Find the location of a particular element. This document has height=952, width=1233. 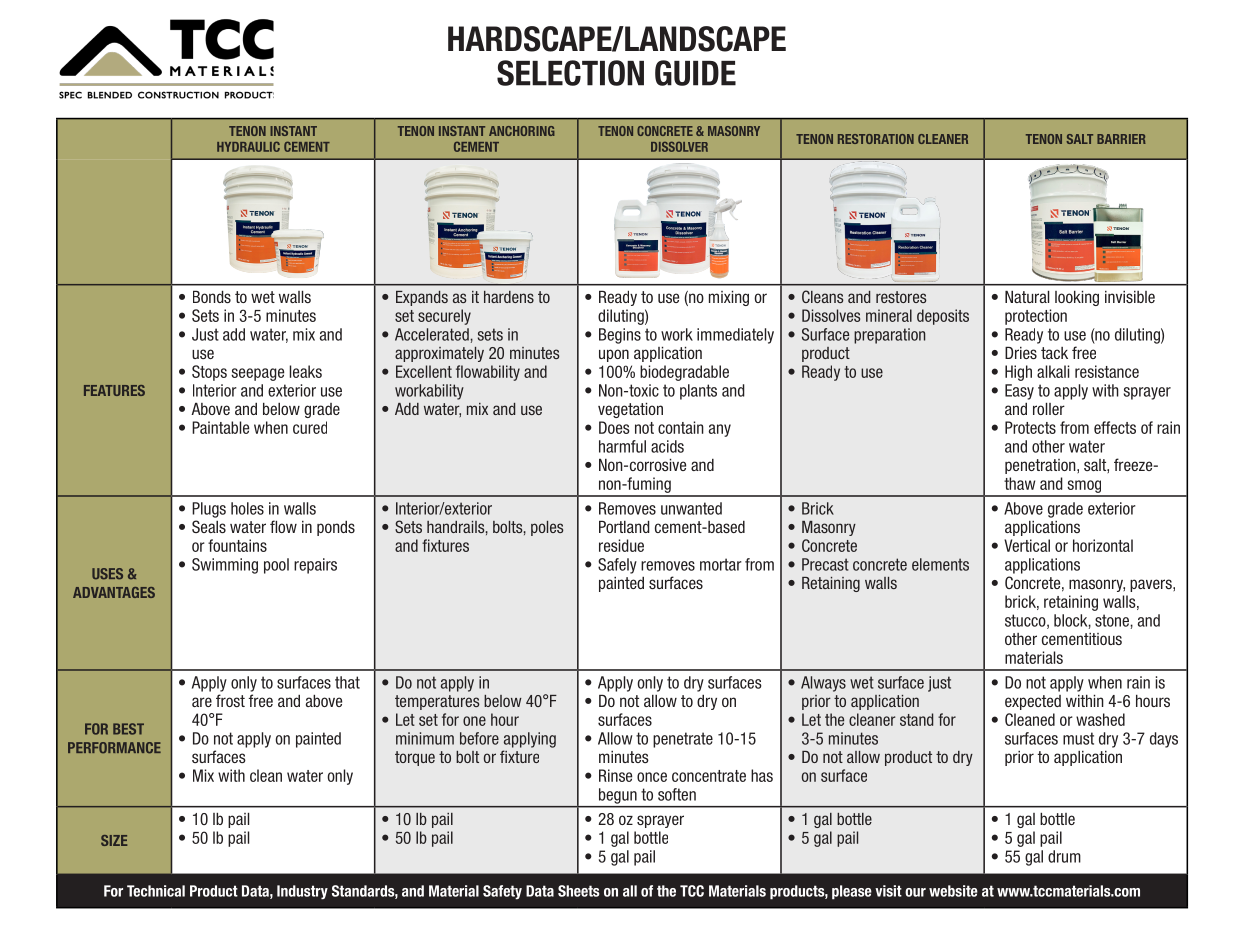

Swimming is located at coordinates (225, 566).
